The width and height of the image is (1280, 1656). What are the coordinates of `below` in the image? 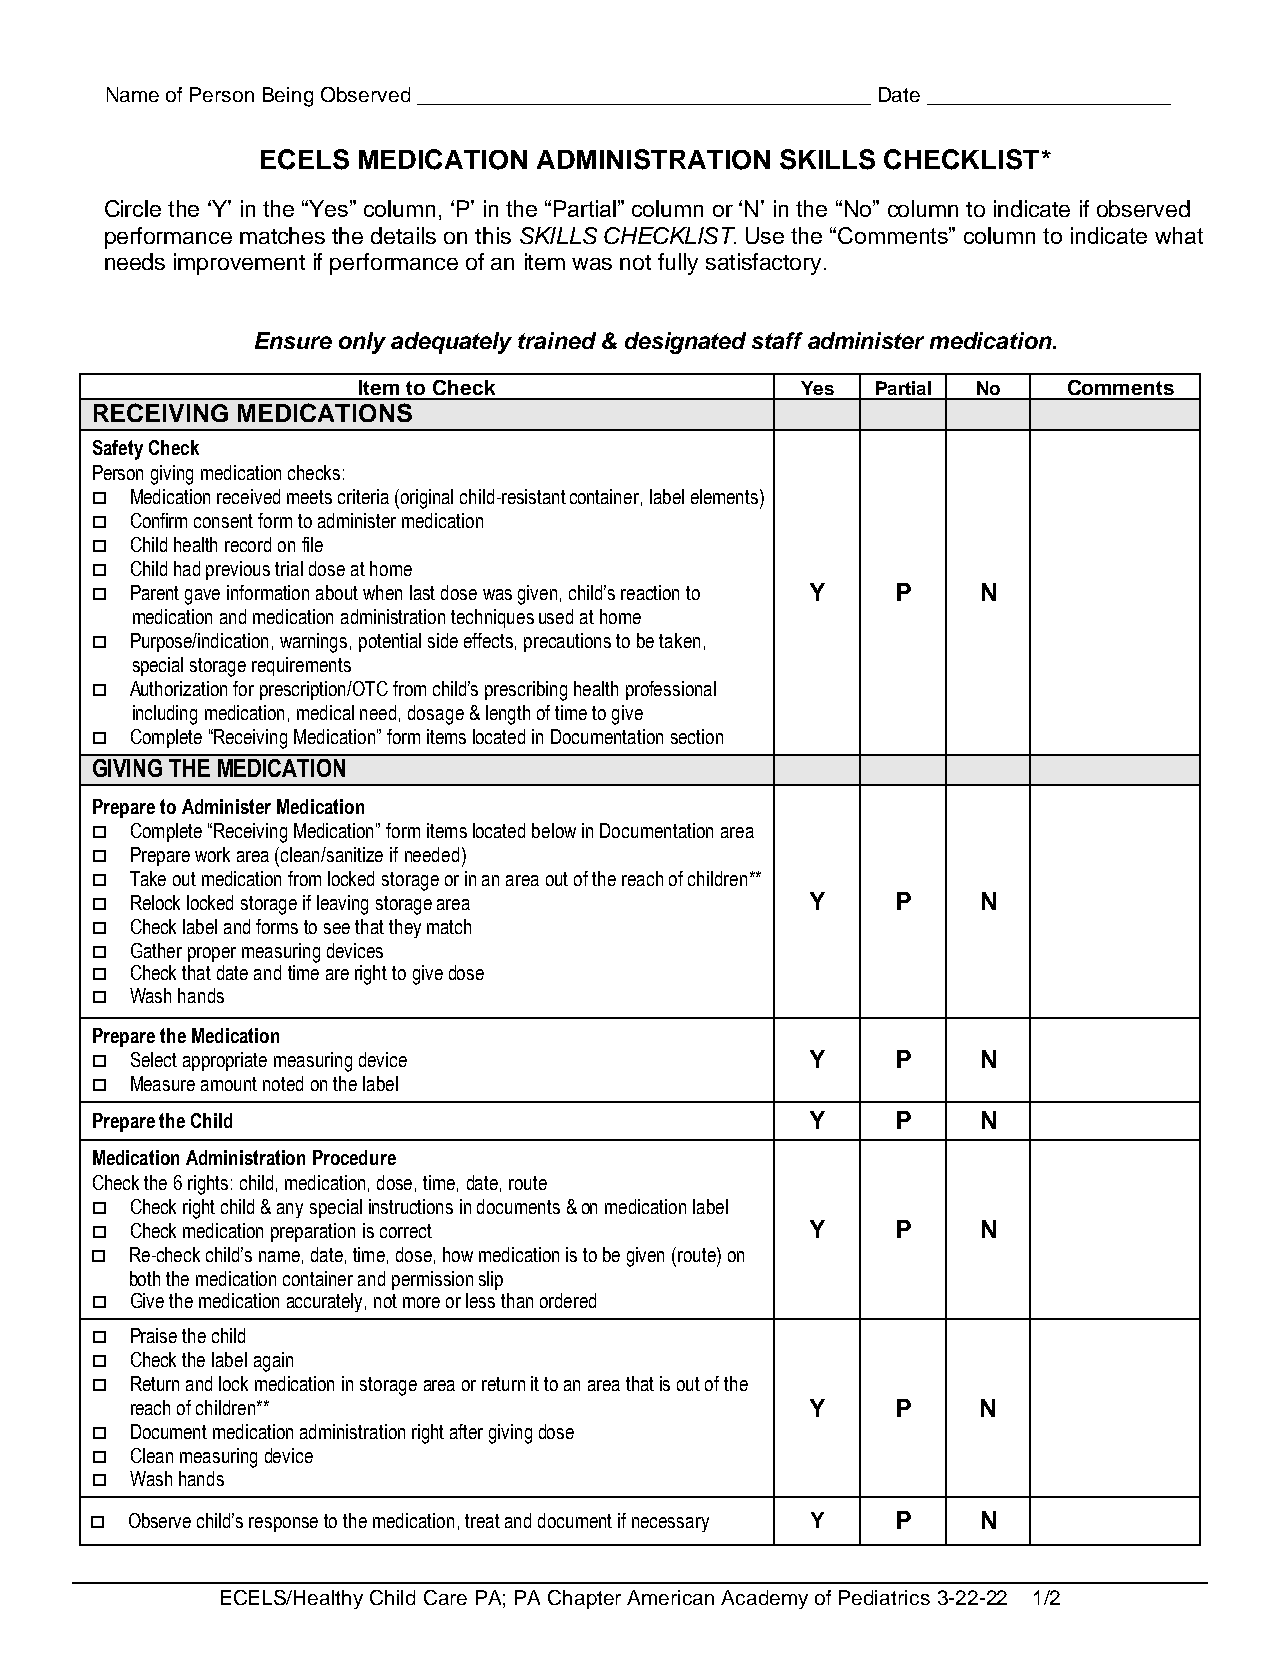 It's located at (554, 830).
